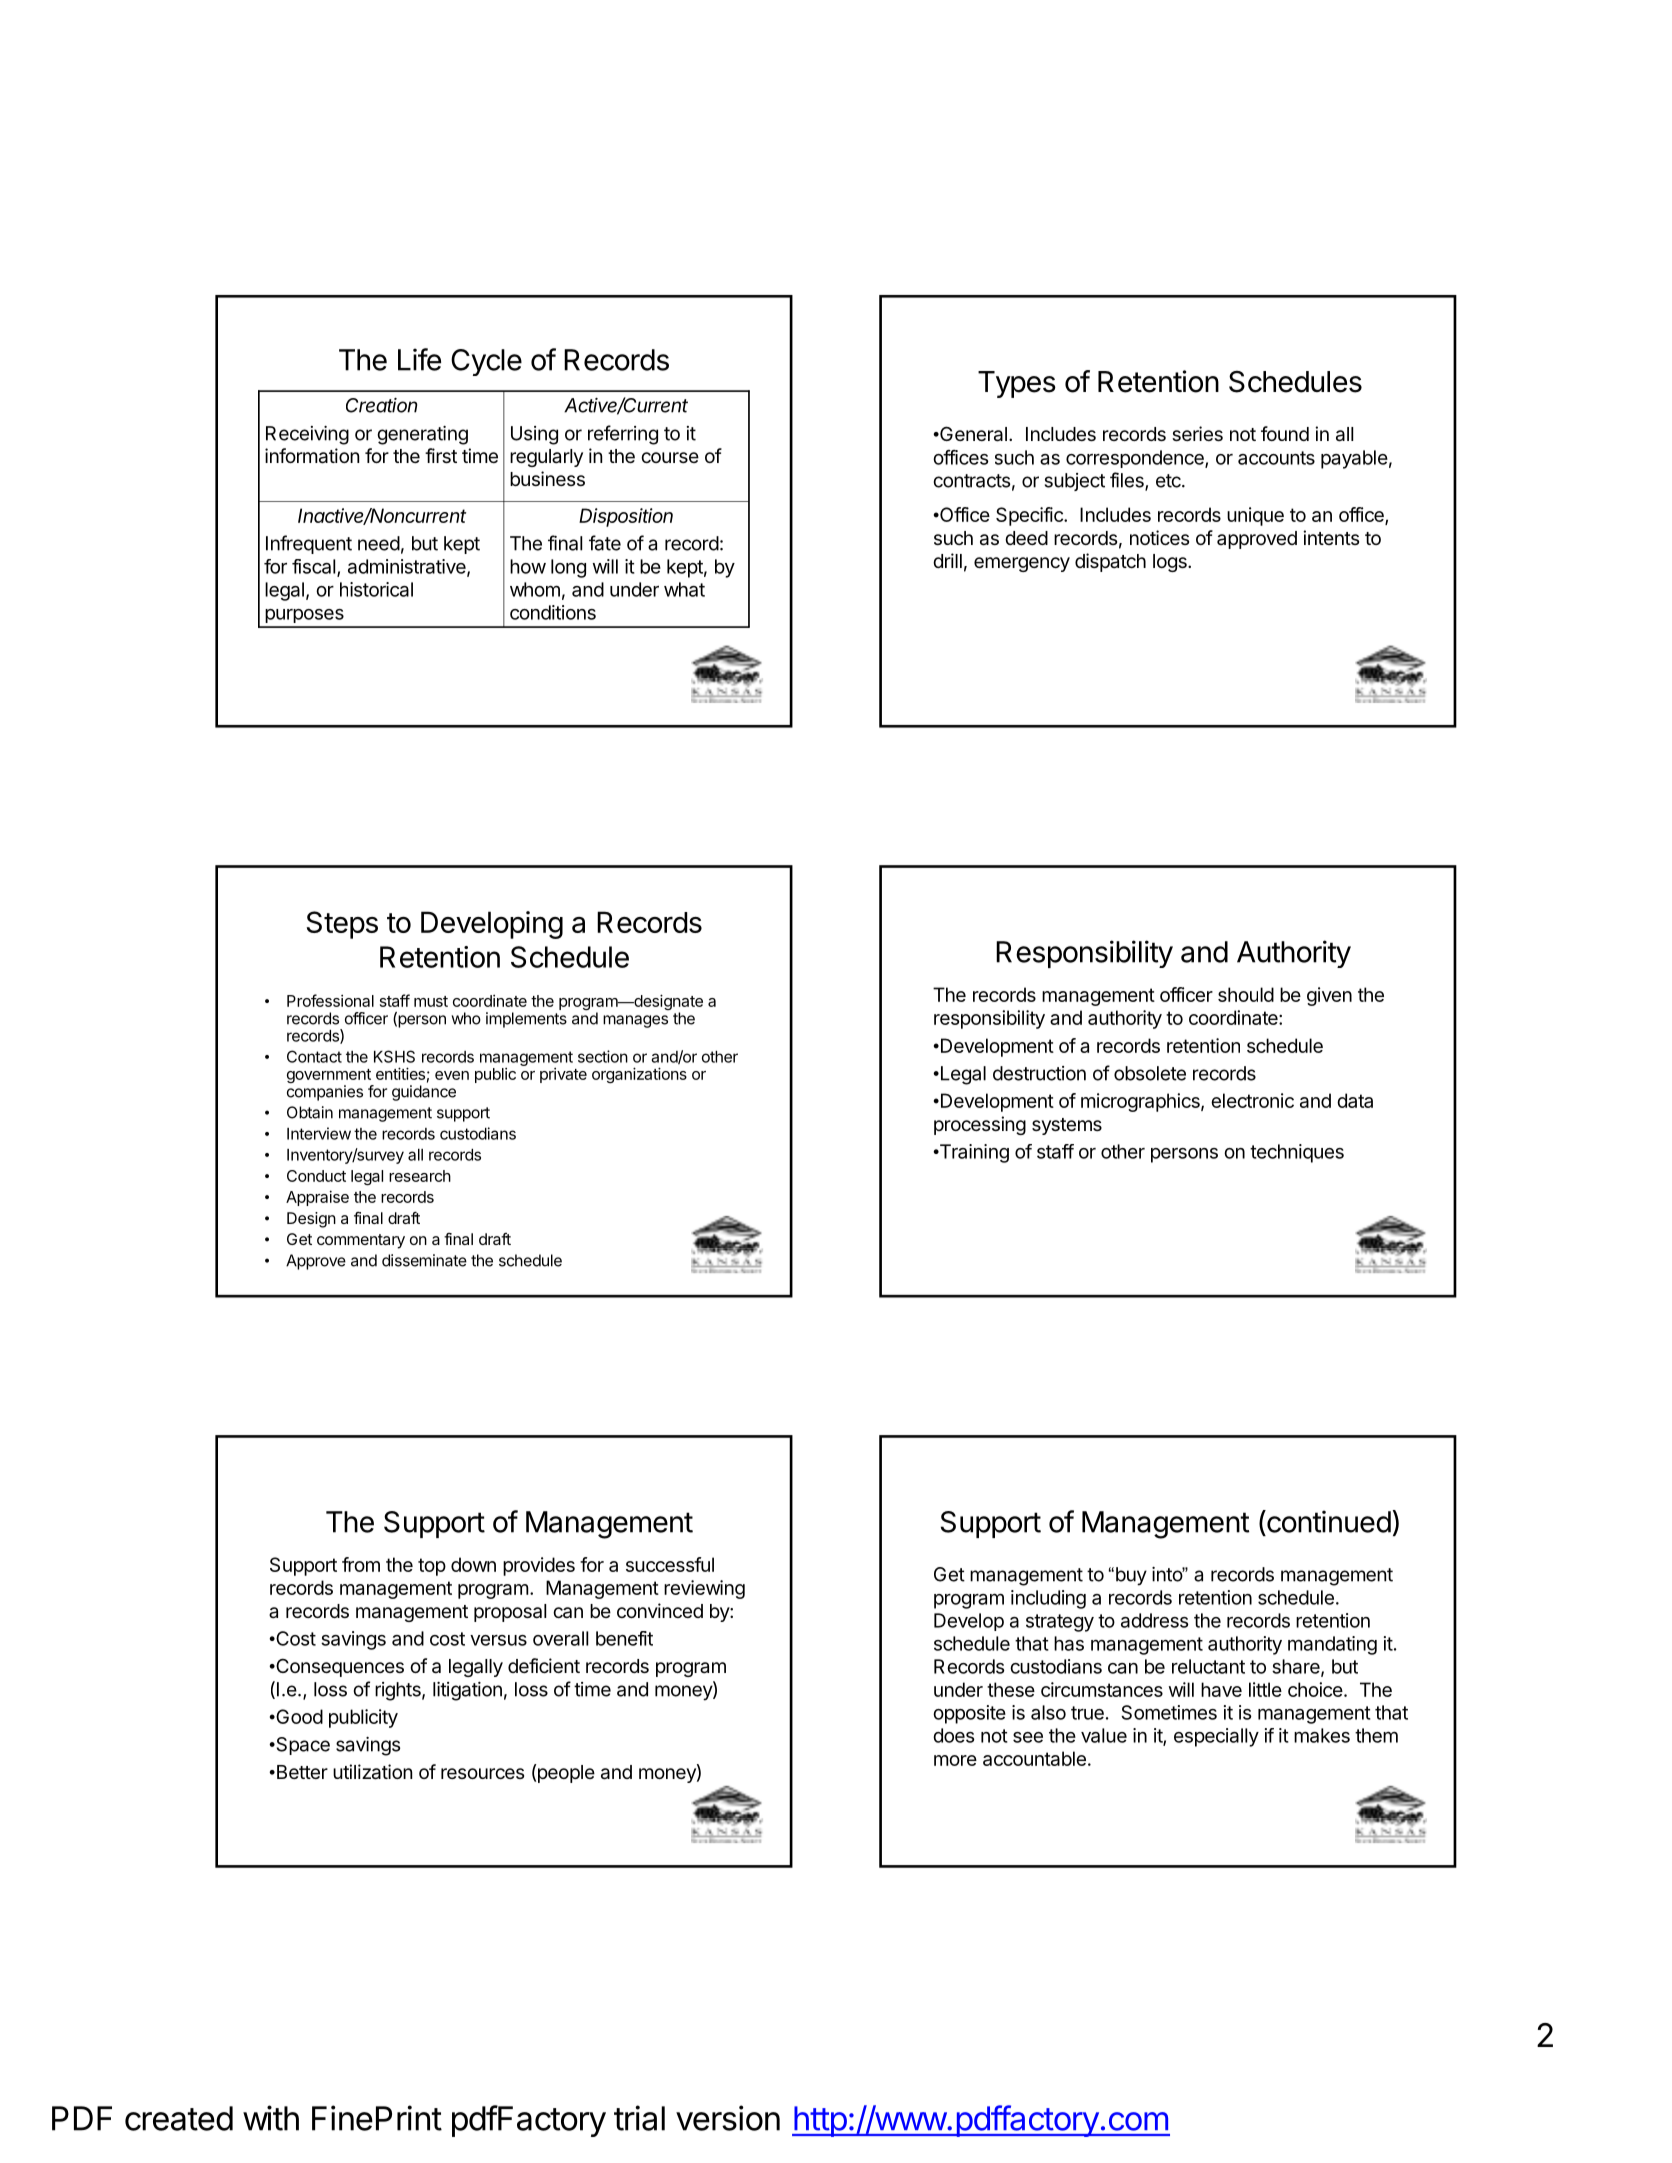 This image has height=2163, width=1672. I want to click on with, so click(271, 2118).
